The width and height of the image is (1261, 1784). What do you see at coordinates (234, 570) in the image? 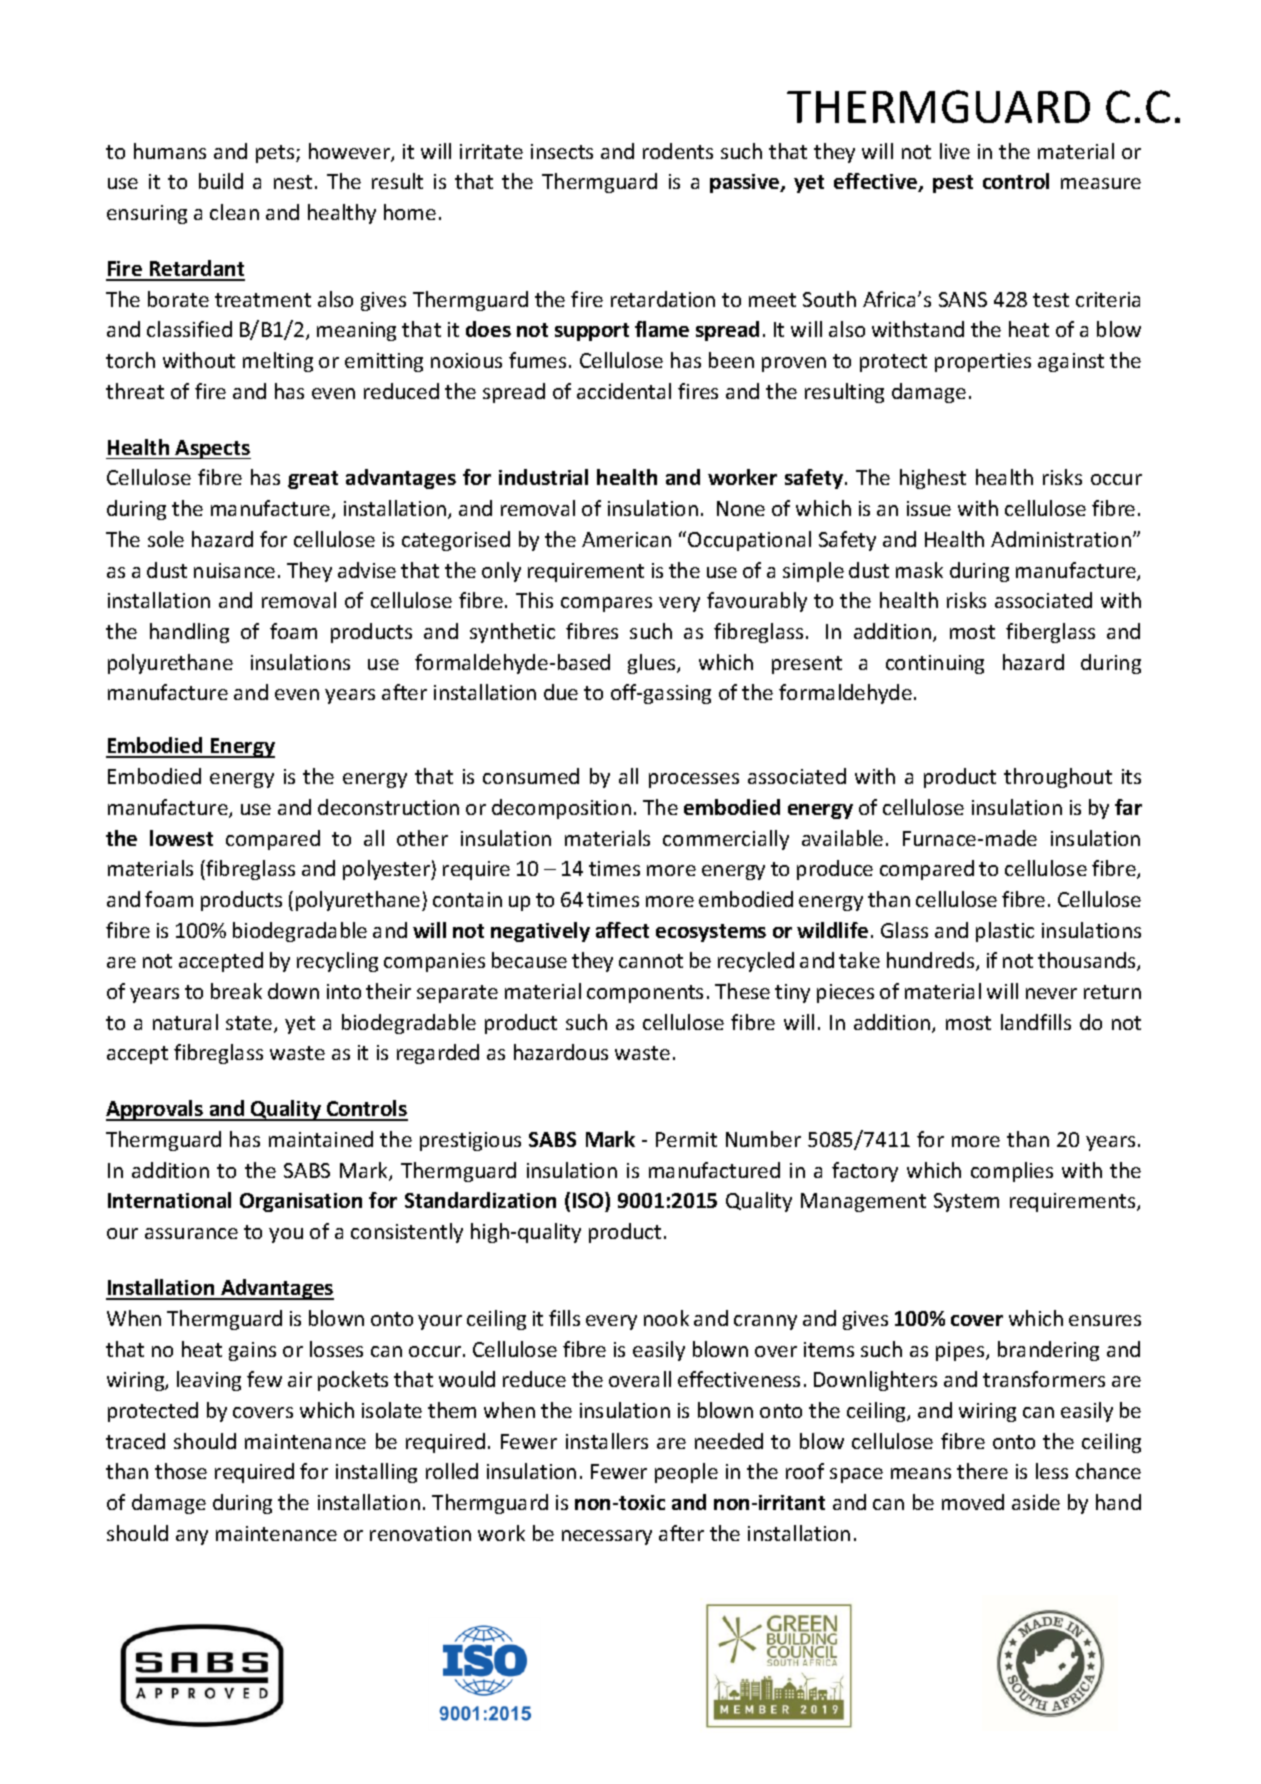
I see `nuisance` at bounding box center [234, 570].
